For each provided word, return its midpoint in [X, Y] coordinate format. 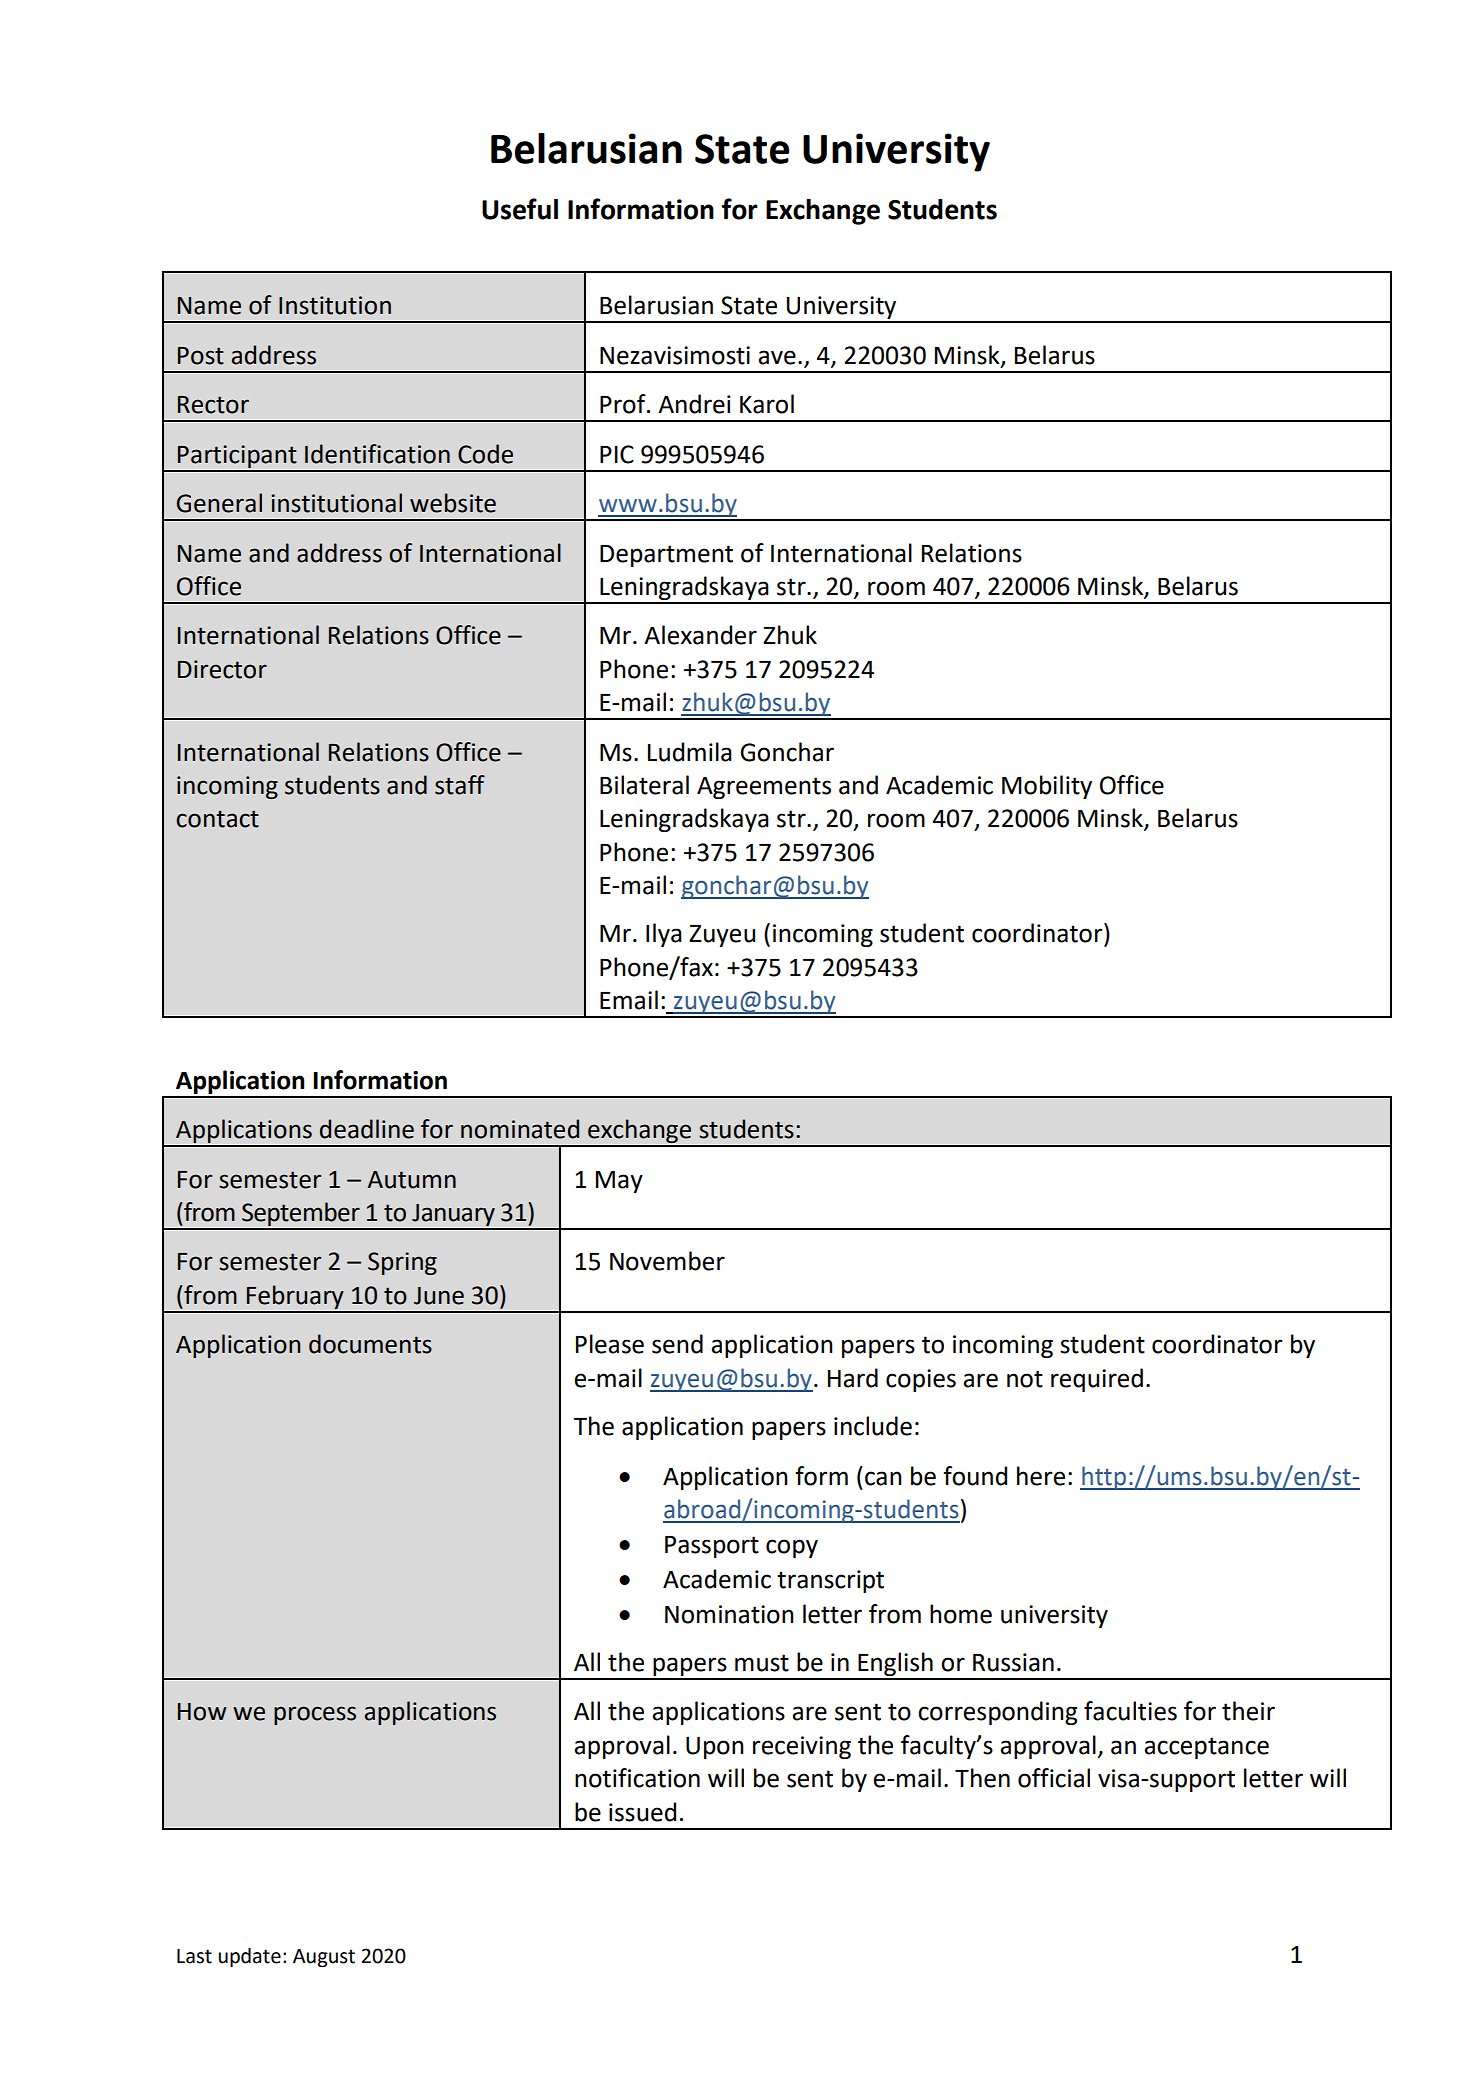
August [324, 1958]
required [1097, 1380]
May [619, 1182]
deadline [367, 1129]
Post [201, 356]
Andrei [694, 404]
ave [777, 357]
